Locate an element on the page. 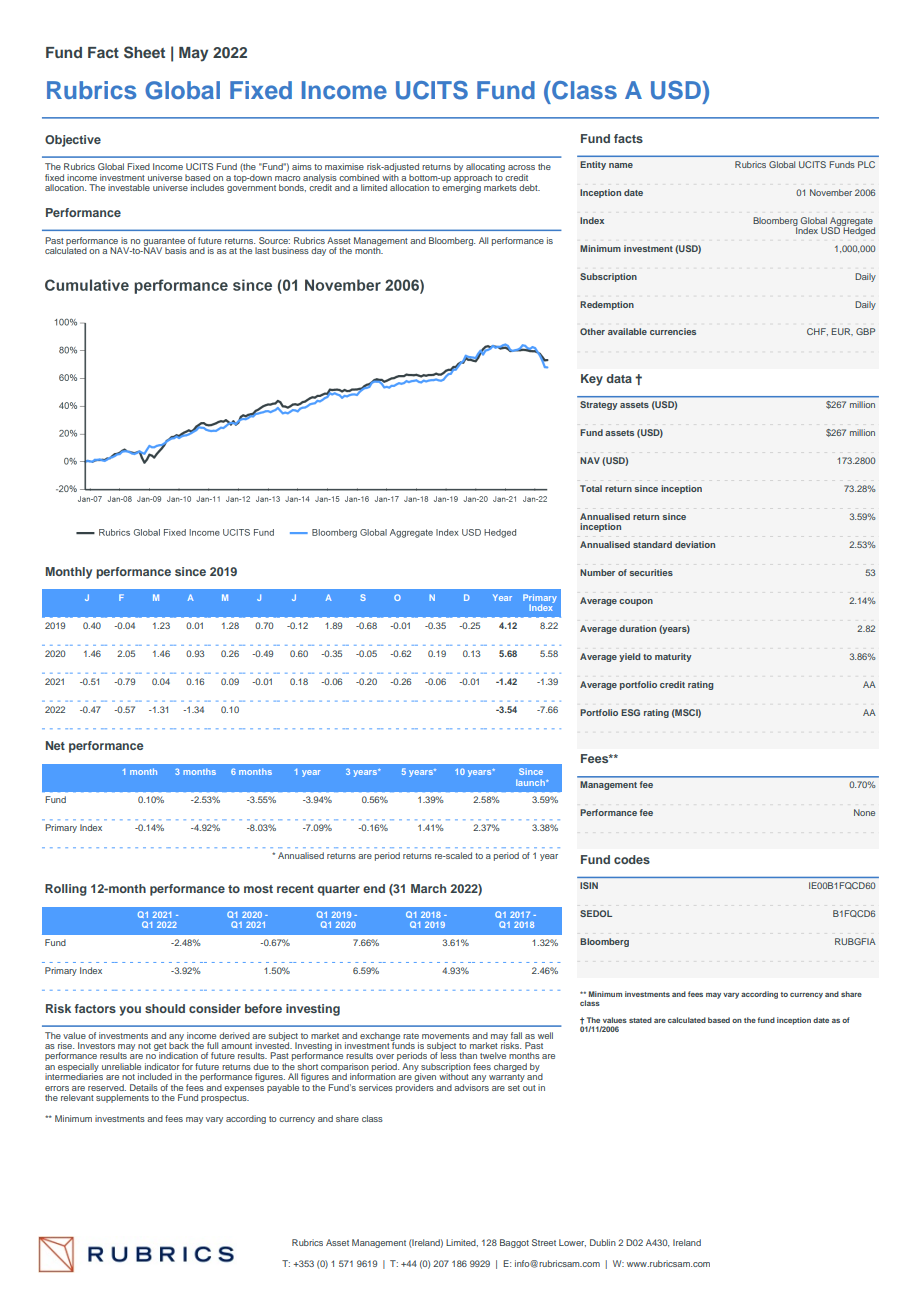 The height and width of the document is (1307, 924). basis is located at coordinates (176, 250).
